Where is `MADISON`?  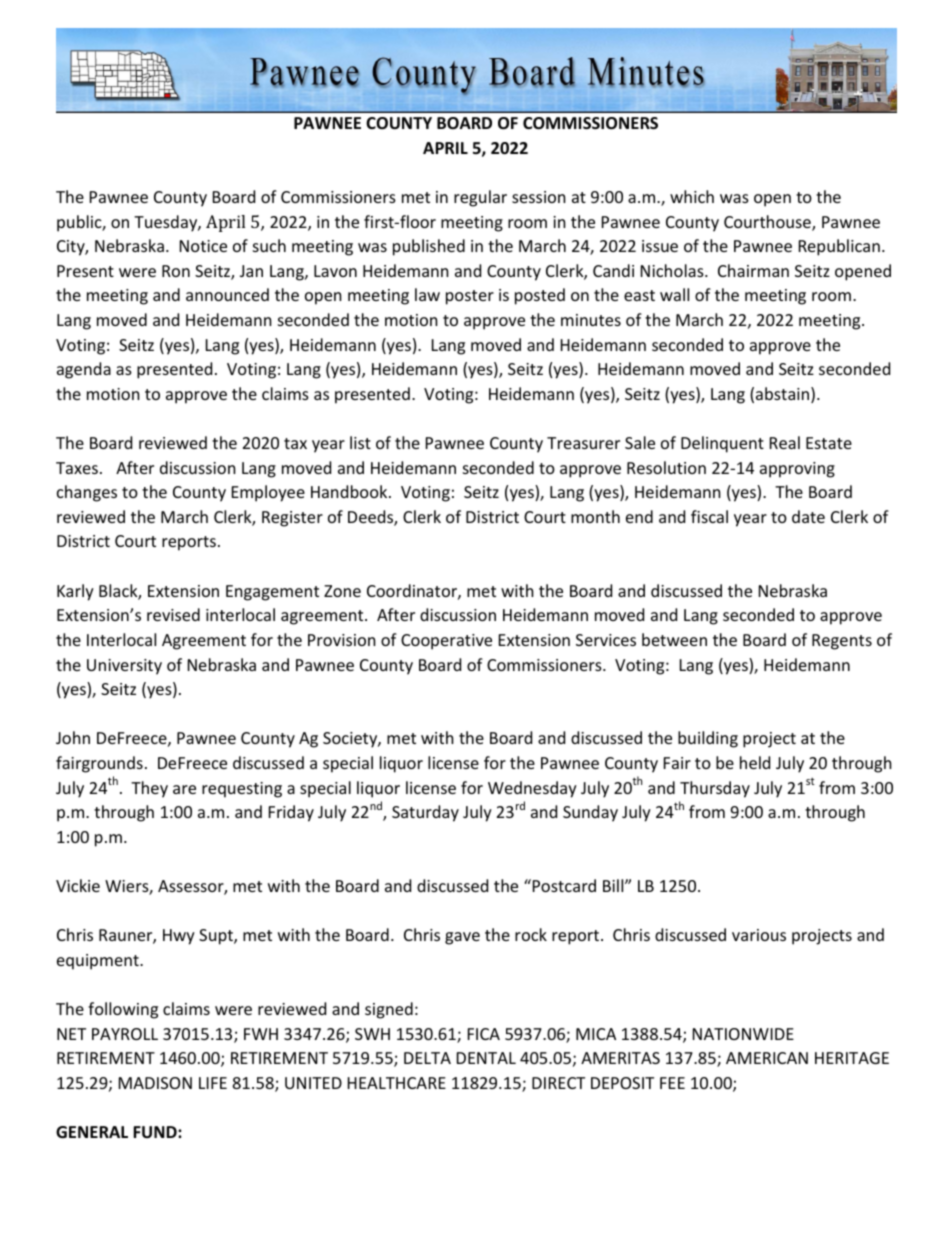
MADISON is located at coordinates (155, 1083).
